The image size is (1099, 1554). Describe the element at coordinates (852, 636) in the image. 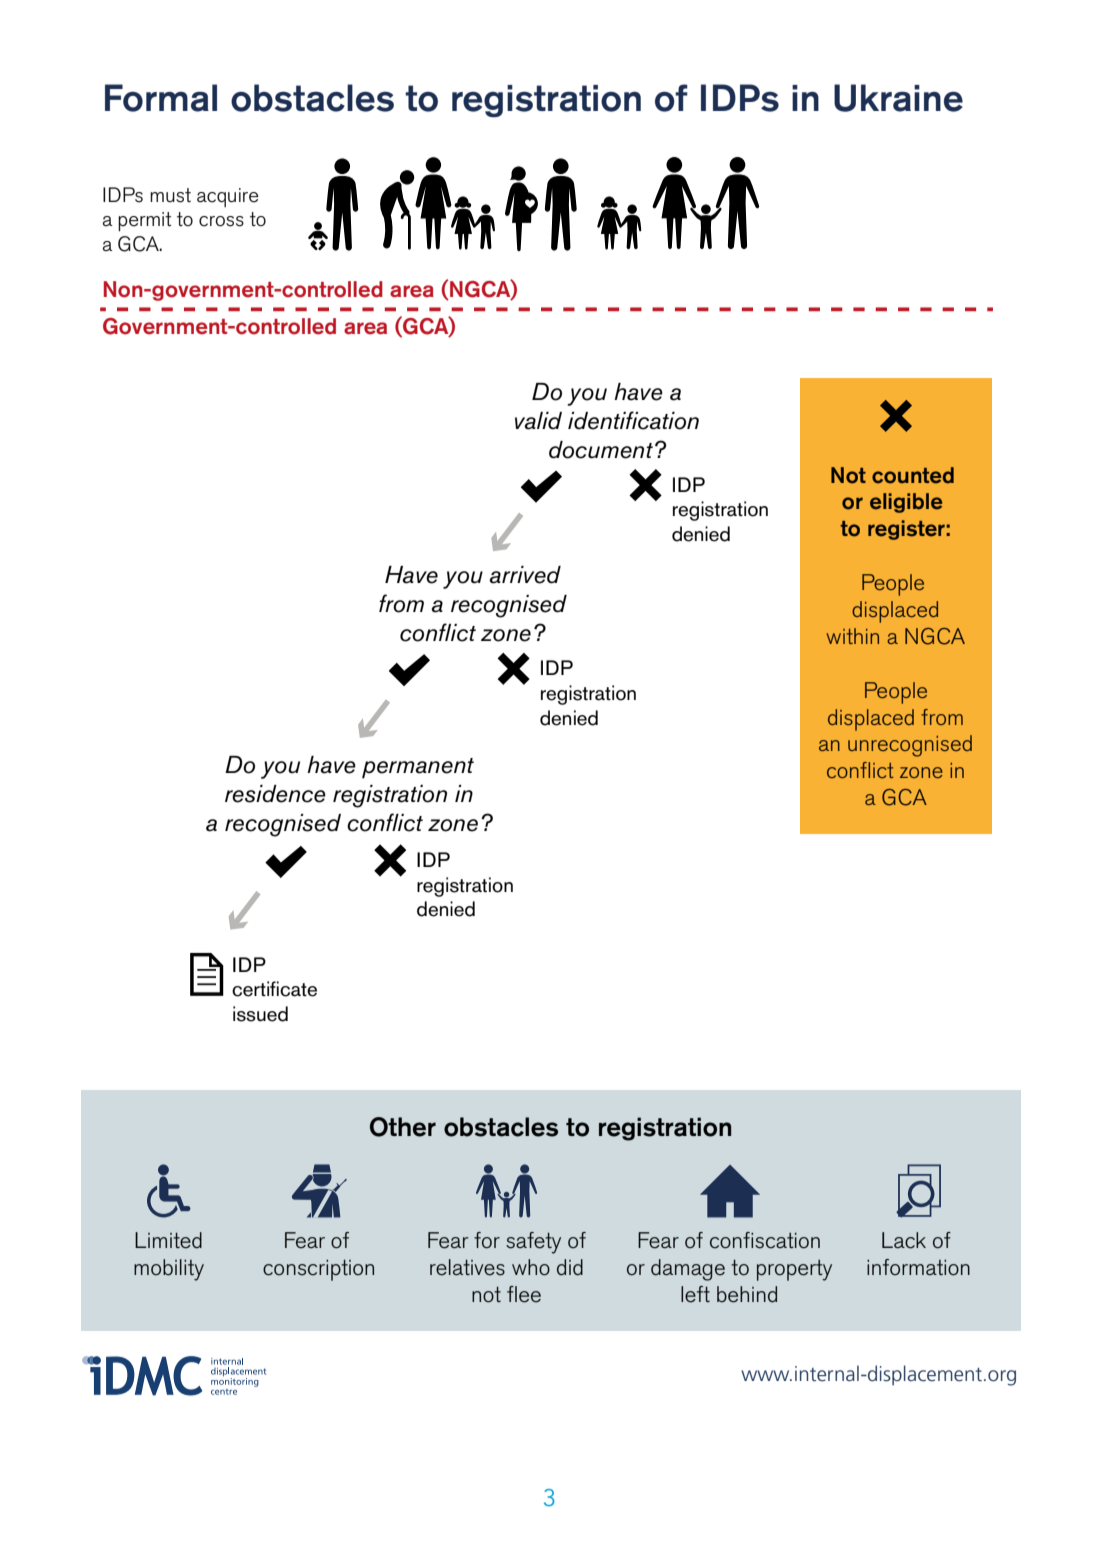

I see `within` at that location.
